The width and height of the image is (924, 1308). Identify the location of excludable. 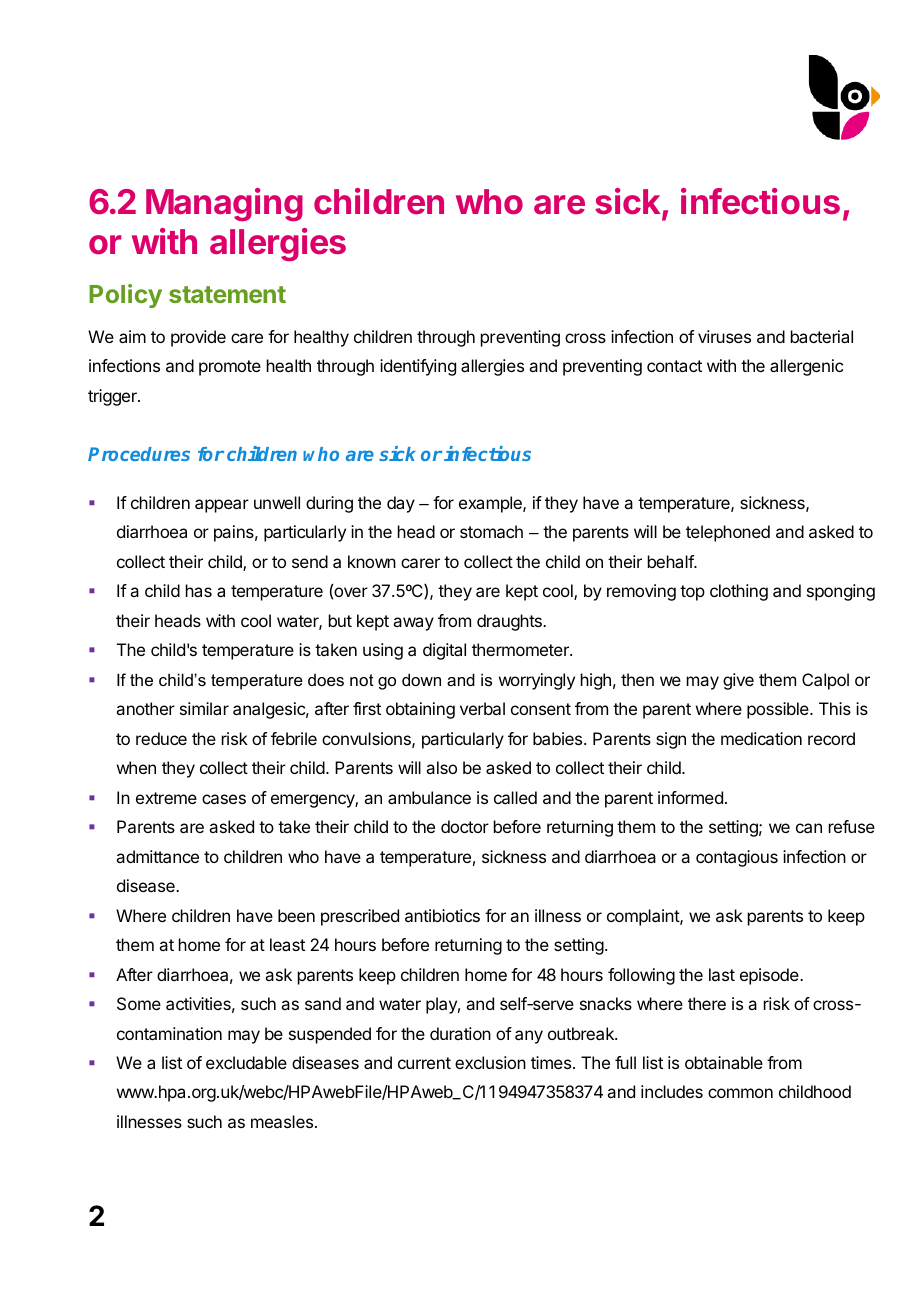
(246, 1062).
